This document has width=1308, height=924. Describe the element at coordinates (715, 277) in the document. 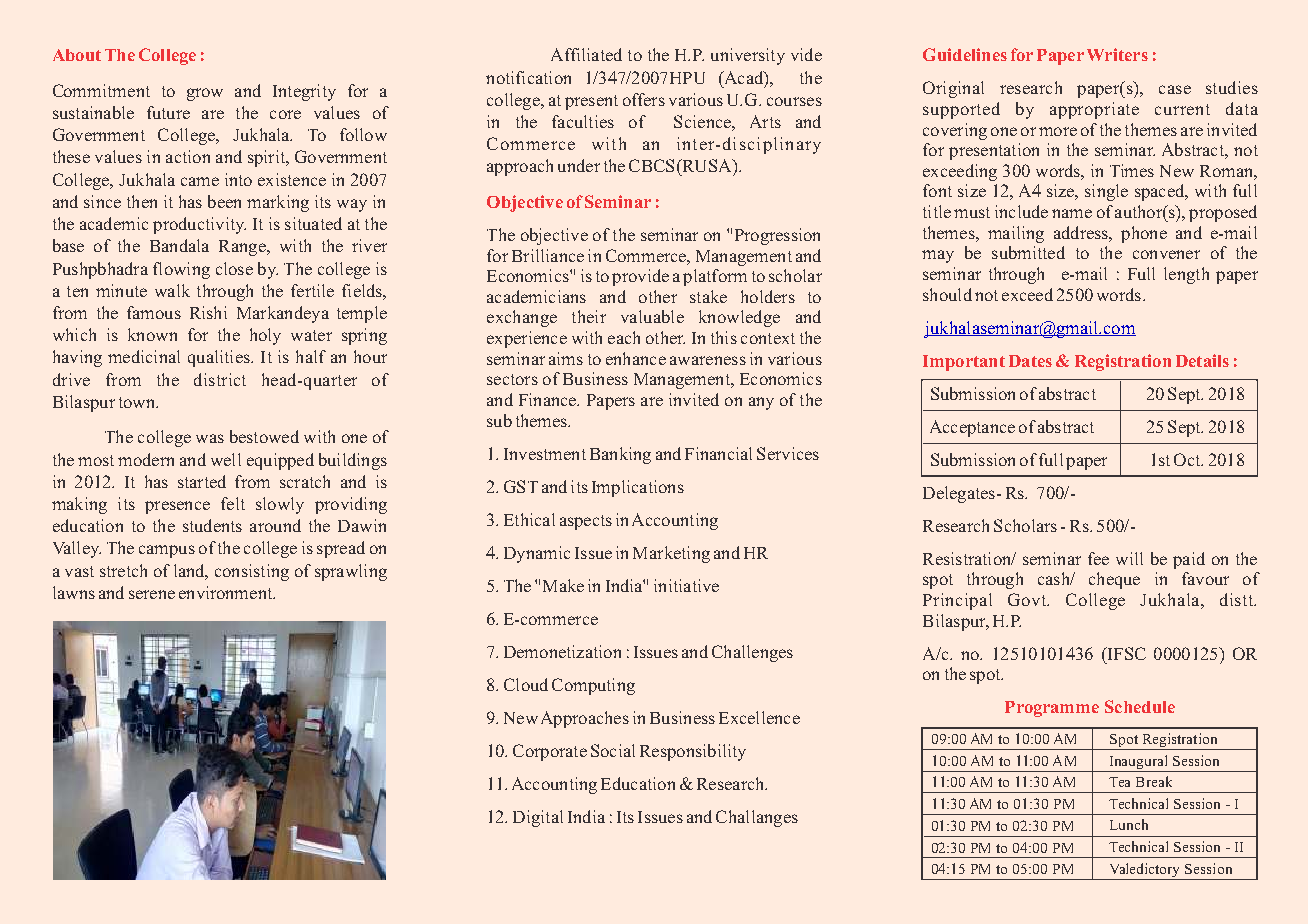

I see `platform` at that location.
